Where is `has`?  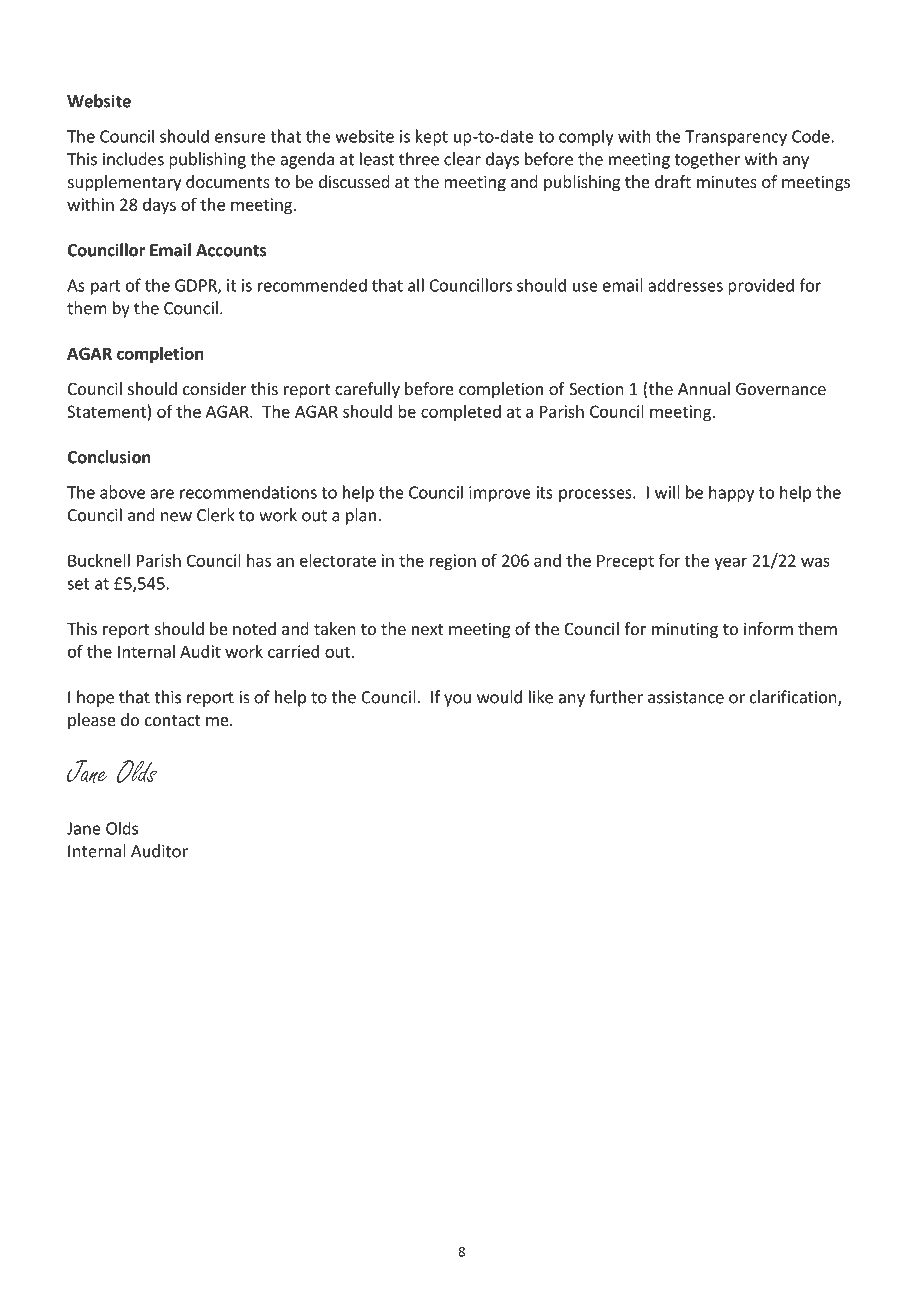 has is located at coordinates (259, 560).
